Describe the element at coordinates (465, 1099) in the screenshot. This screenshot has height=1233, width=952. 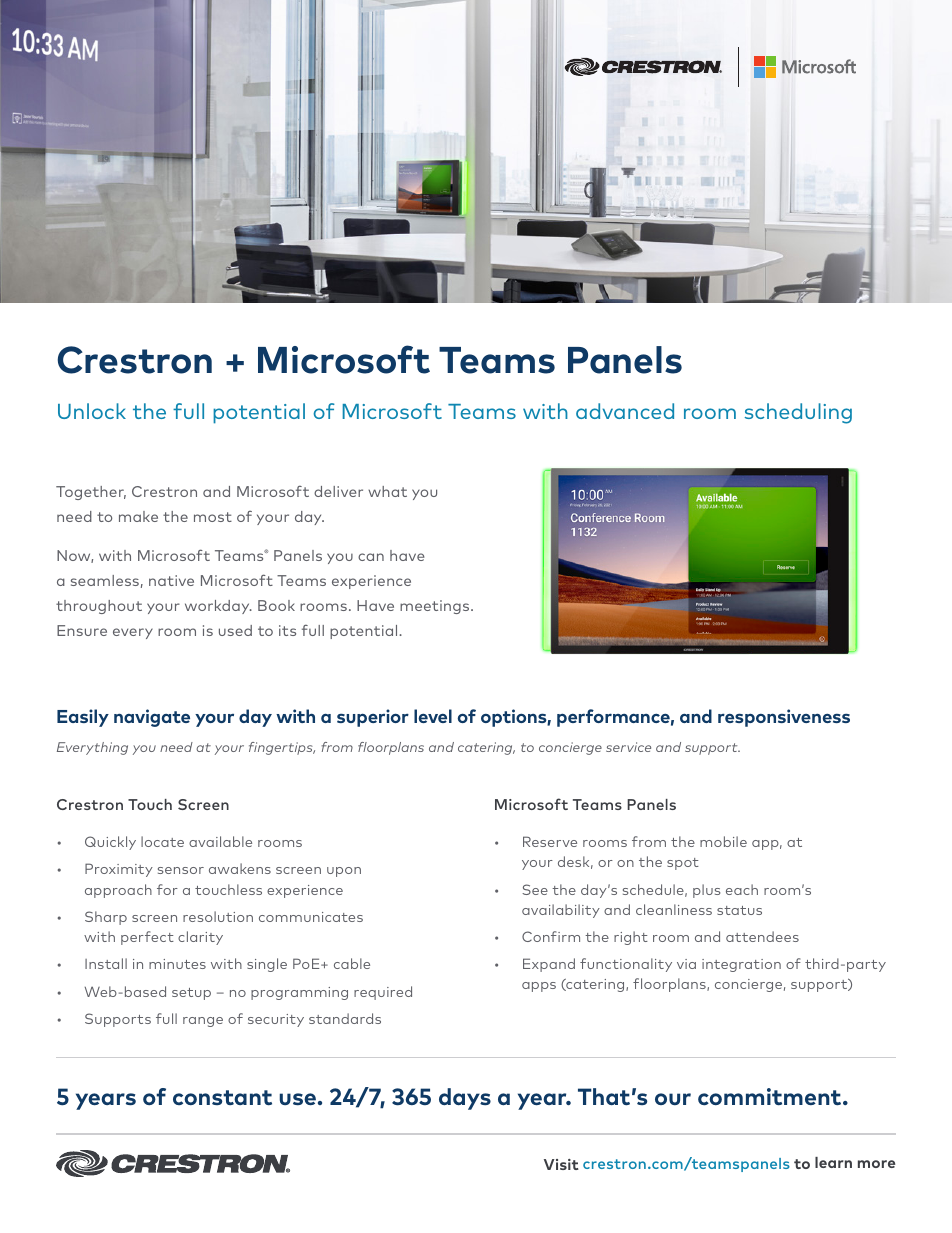
I see `days` at that location.
